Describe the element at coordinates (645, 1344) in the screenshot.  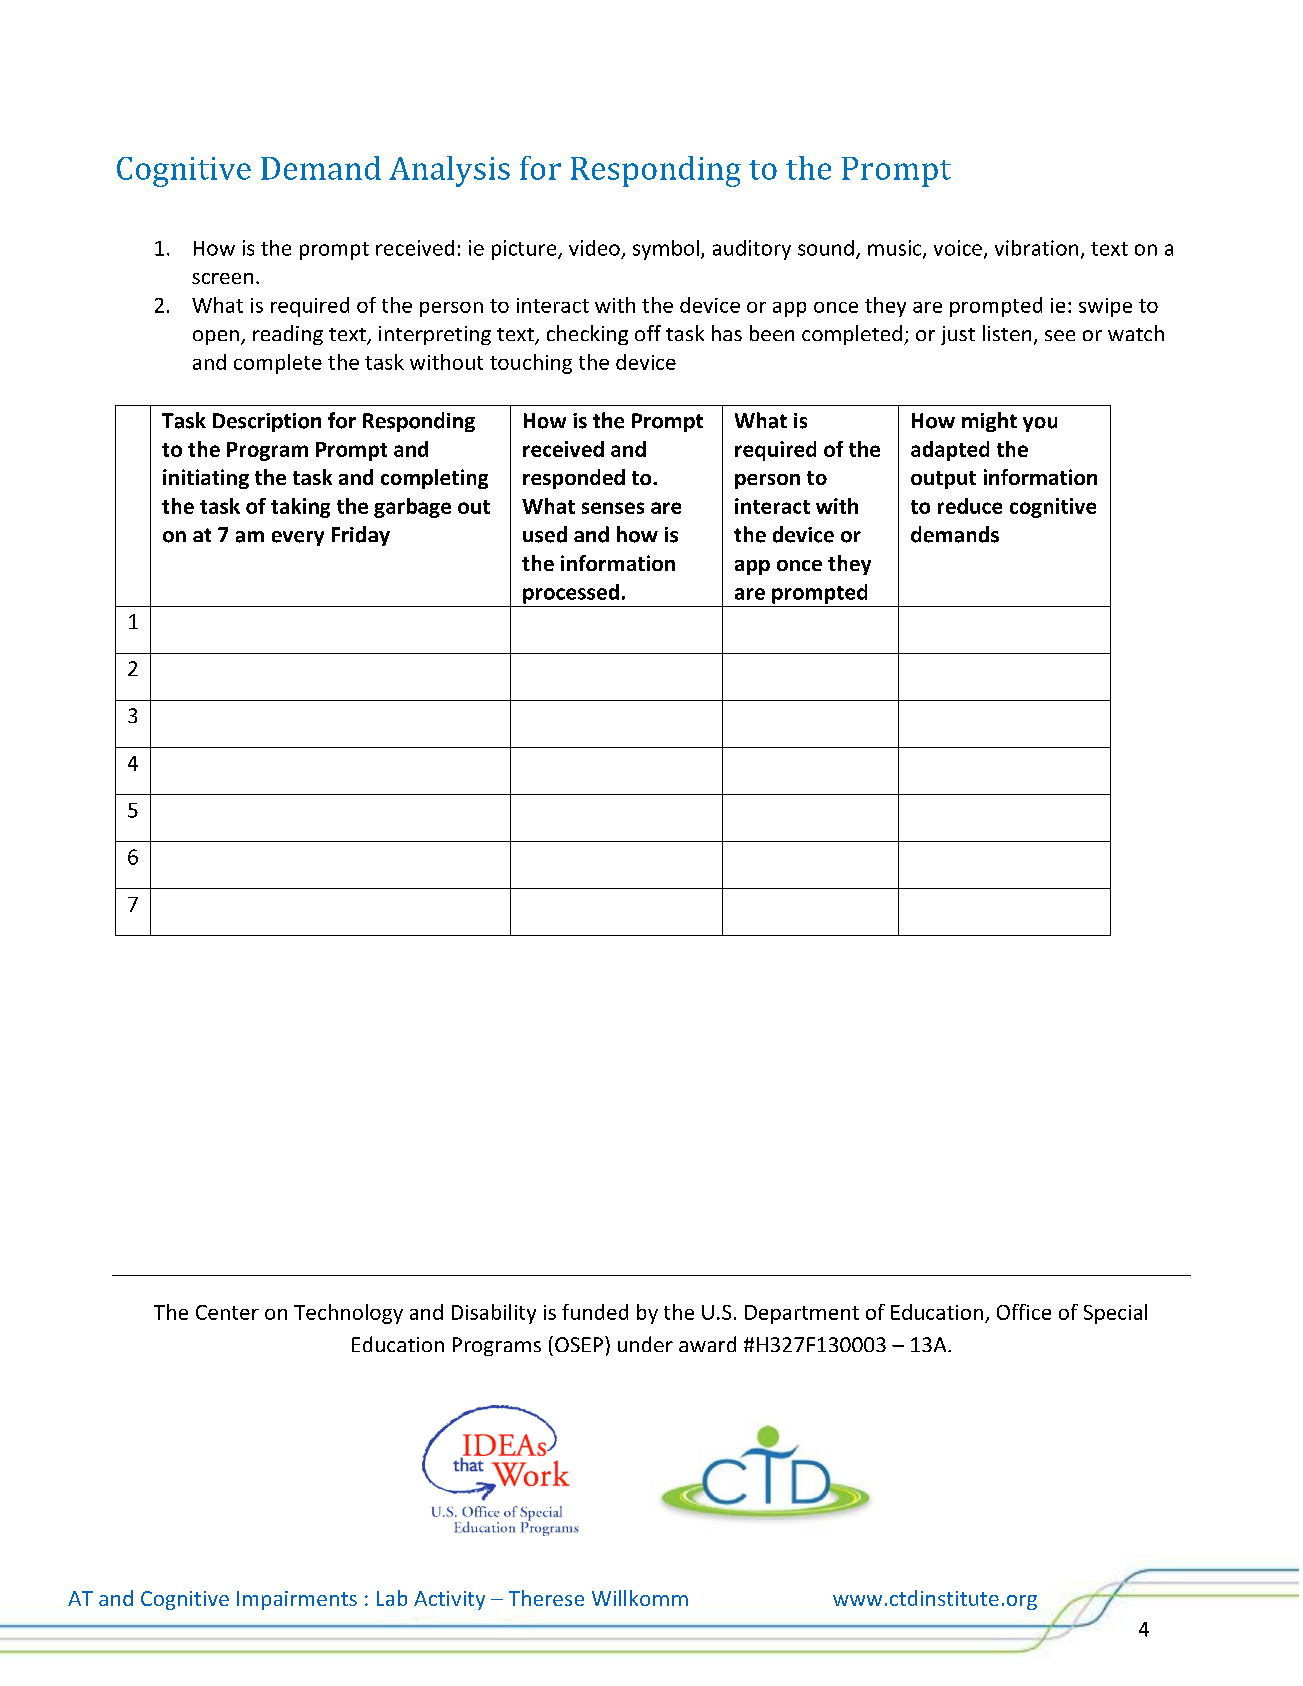
I see `under` at that location.
